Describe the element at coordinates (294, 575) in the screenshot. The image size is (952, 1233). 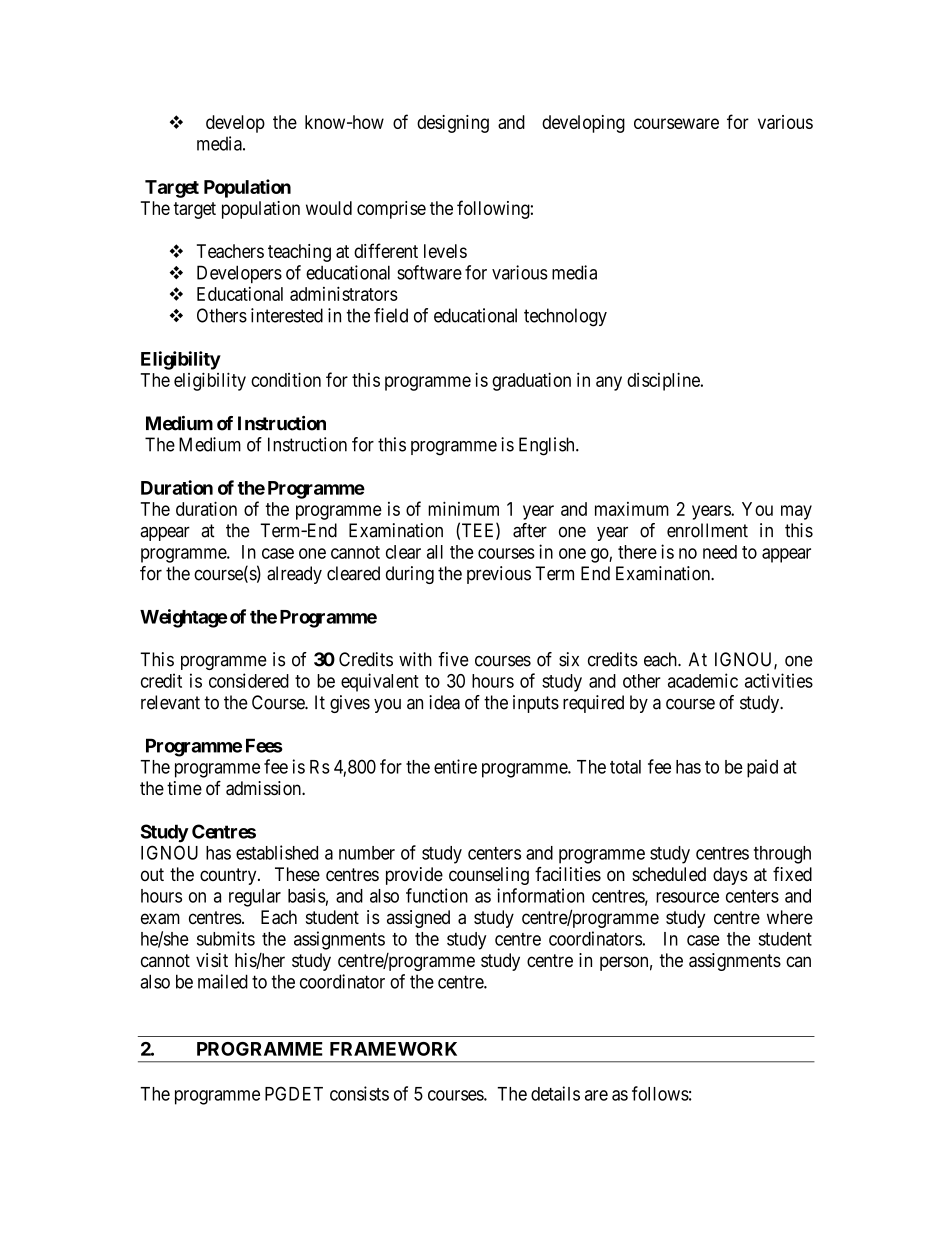
I see `already` at that location.
